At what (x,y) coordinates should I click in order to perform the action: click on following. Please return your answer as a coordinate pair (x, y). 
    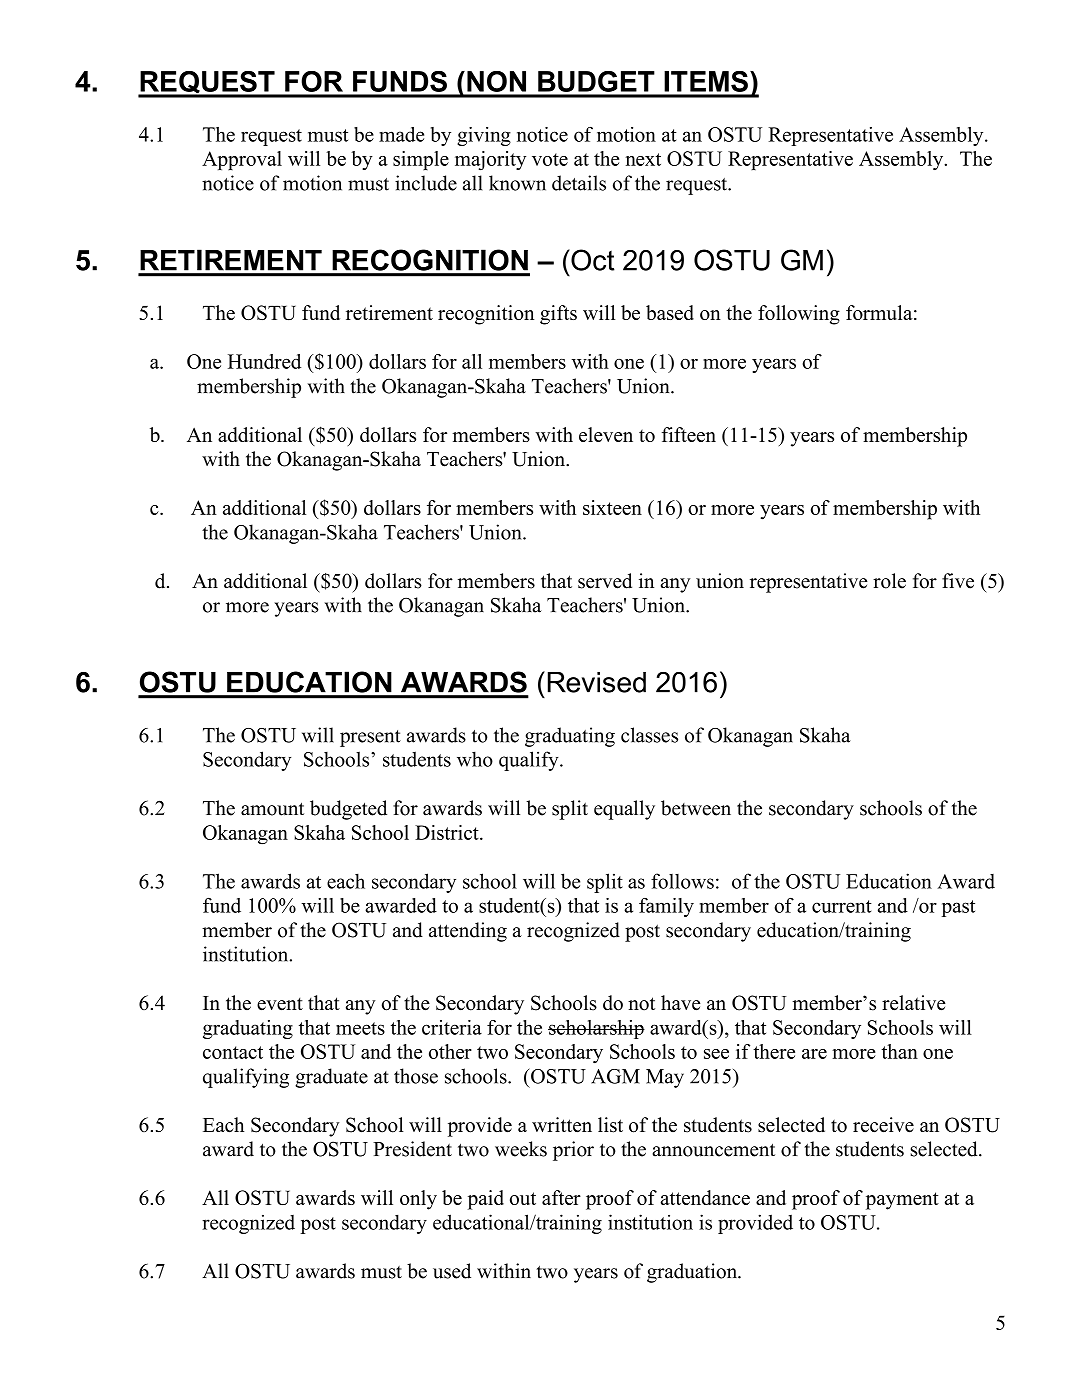
    Looking at the image, I should click on (799, 315).
